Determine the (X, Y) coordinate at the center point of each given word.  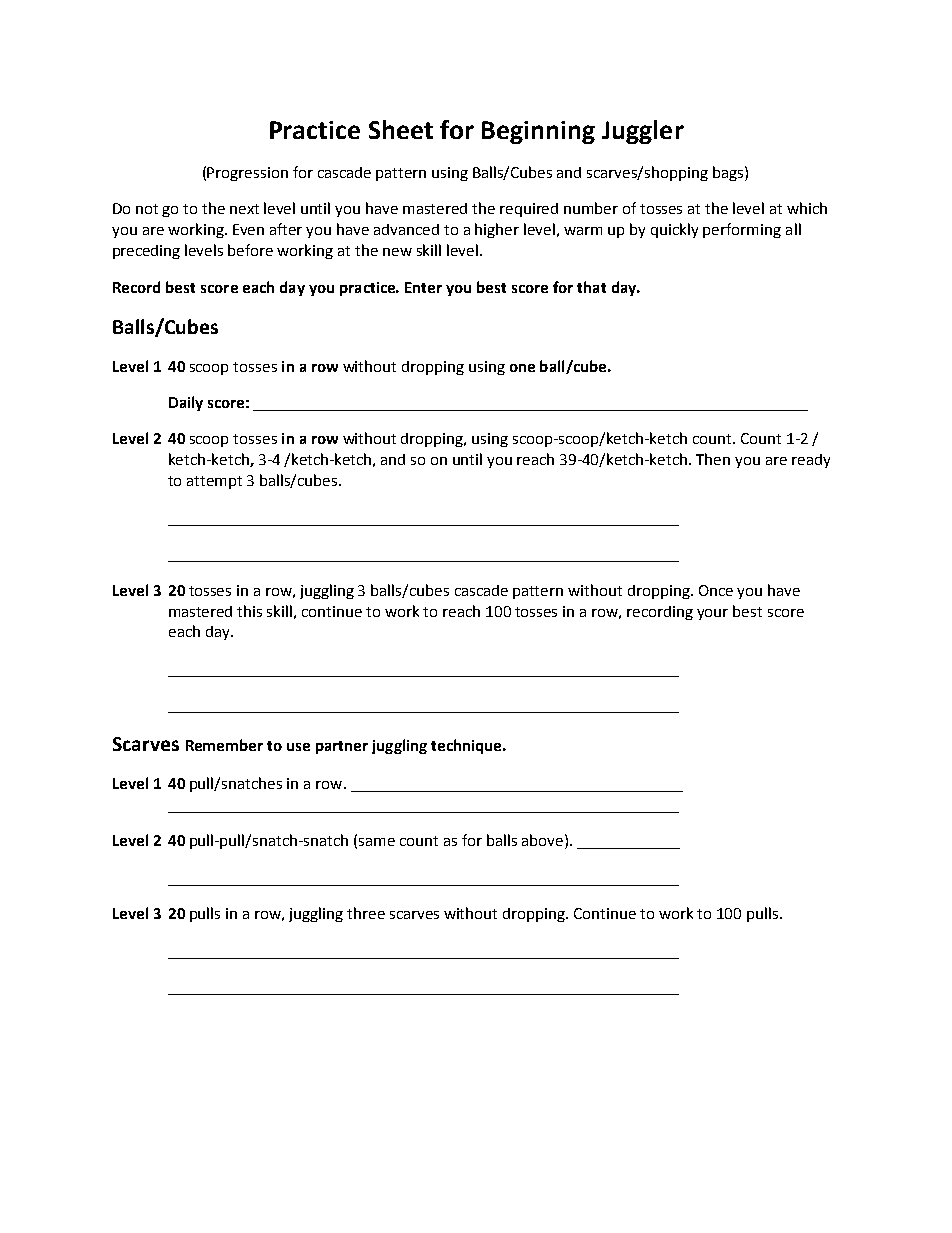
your (712, 614)
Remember (224, 745)
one (522, 368)
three (366, 913)
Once (716, 590)
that (591, 287)
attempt (214, 482)
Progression (247, 174)
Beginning (538, 132)
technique (467, 746)
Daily (186, 403)
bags (729, 173)
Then (713, 459)
